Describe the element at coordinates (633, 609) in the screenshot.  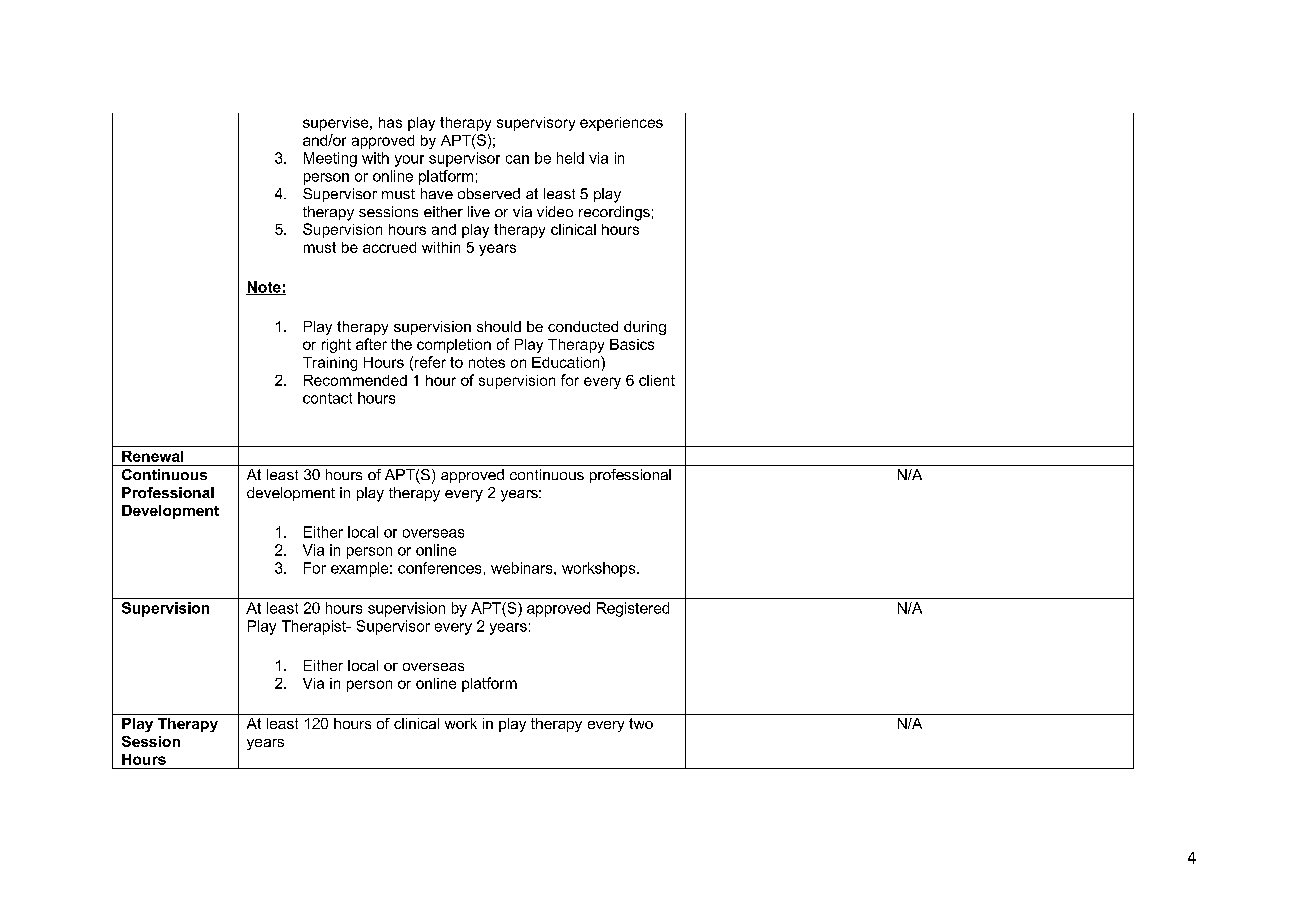
I see `Registered` at that location.
